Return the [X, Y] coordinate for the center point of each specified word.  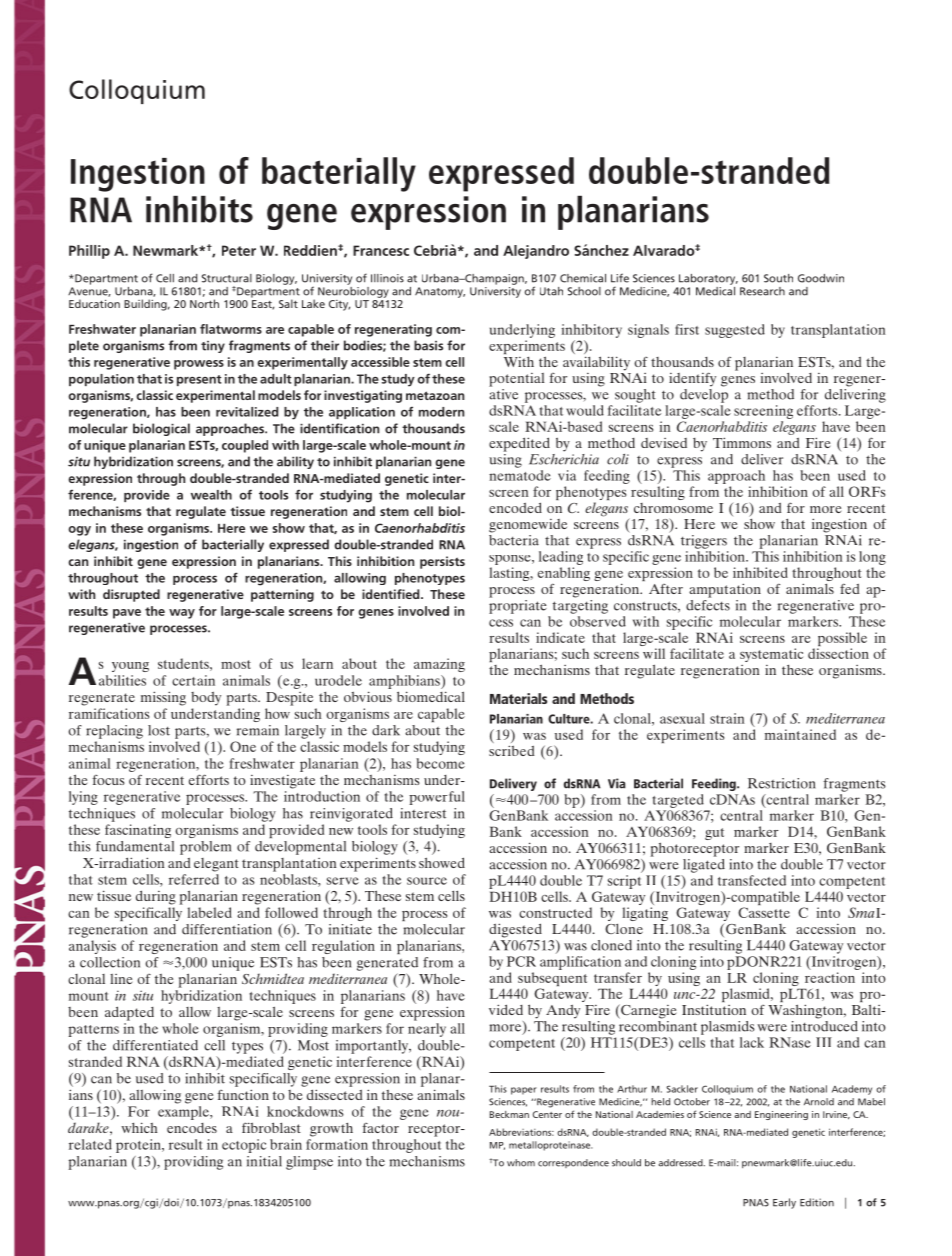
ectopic [244, 1146]
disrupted [131, 595]
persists [442, 562]
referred [194, 879]
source [427, 881]
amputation [725, 590]
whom [521, 1163]
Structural [227, 278]
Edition [817, 1202]
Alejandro [536, 252]
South [778, 278]
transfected [752, 880]
